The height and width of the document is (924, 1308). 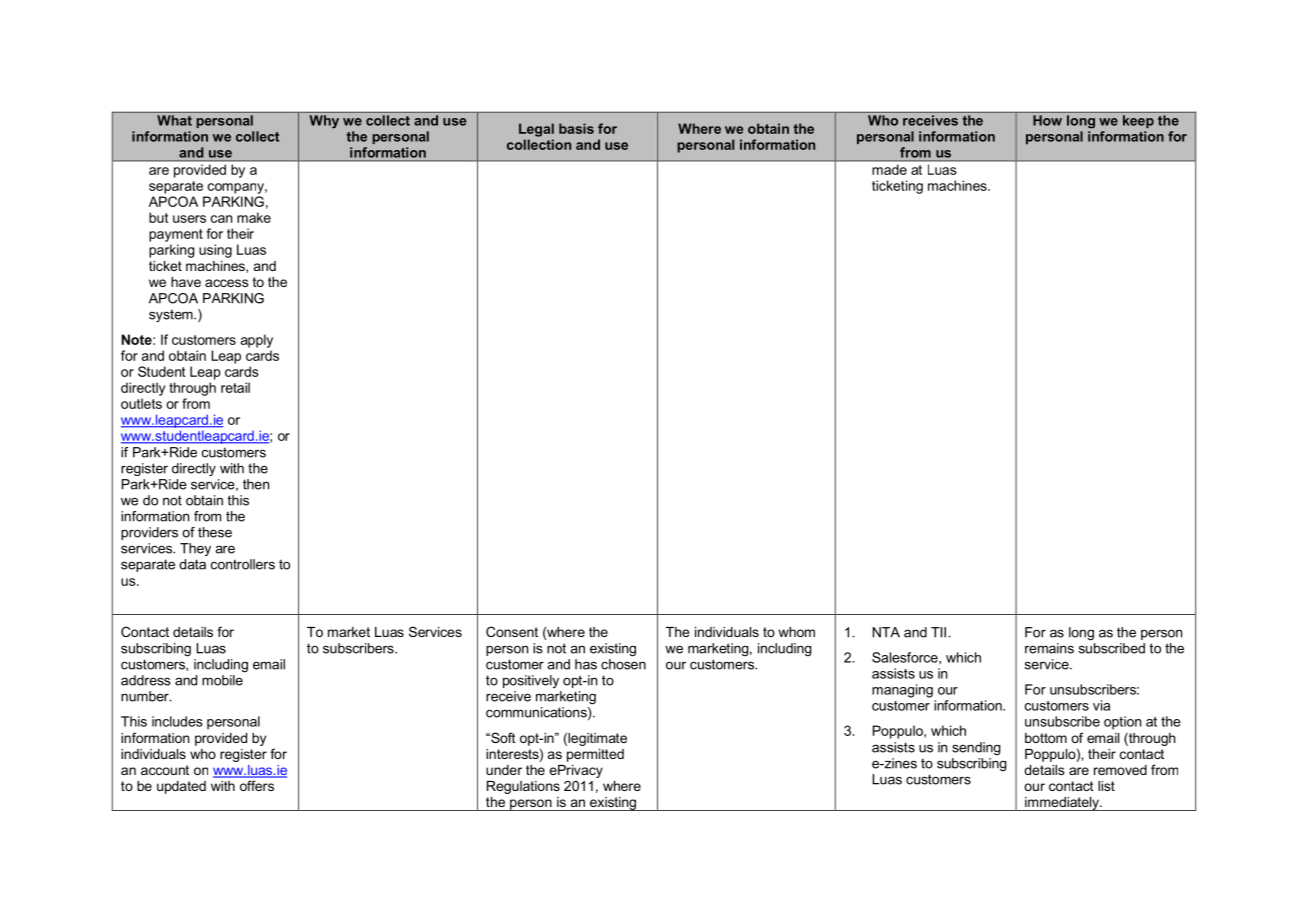 I want to click on then, so click(x=256, y=484).
